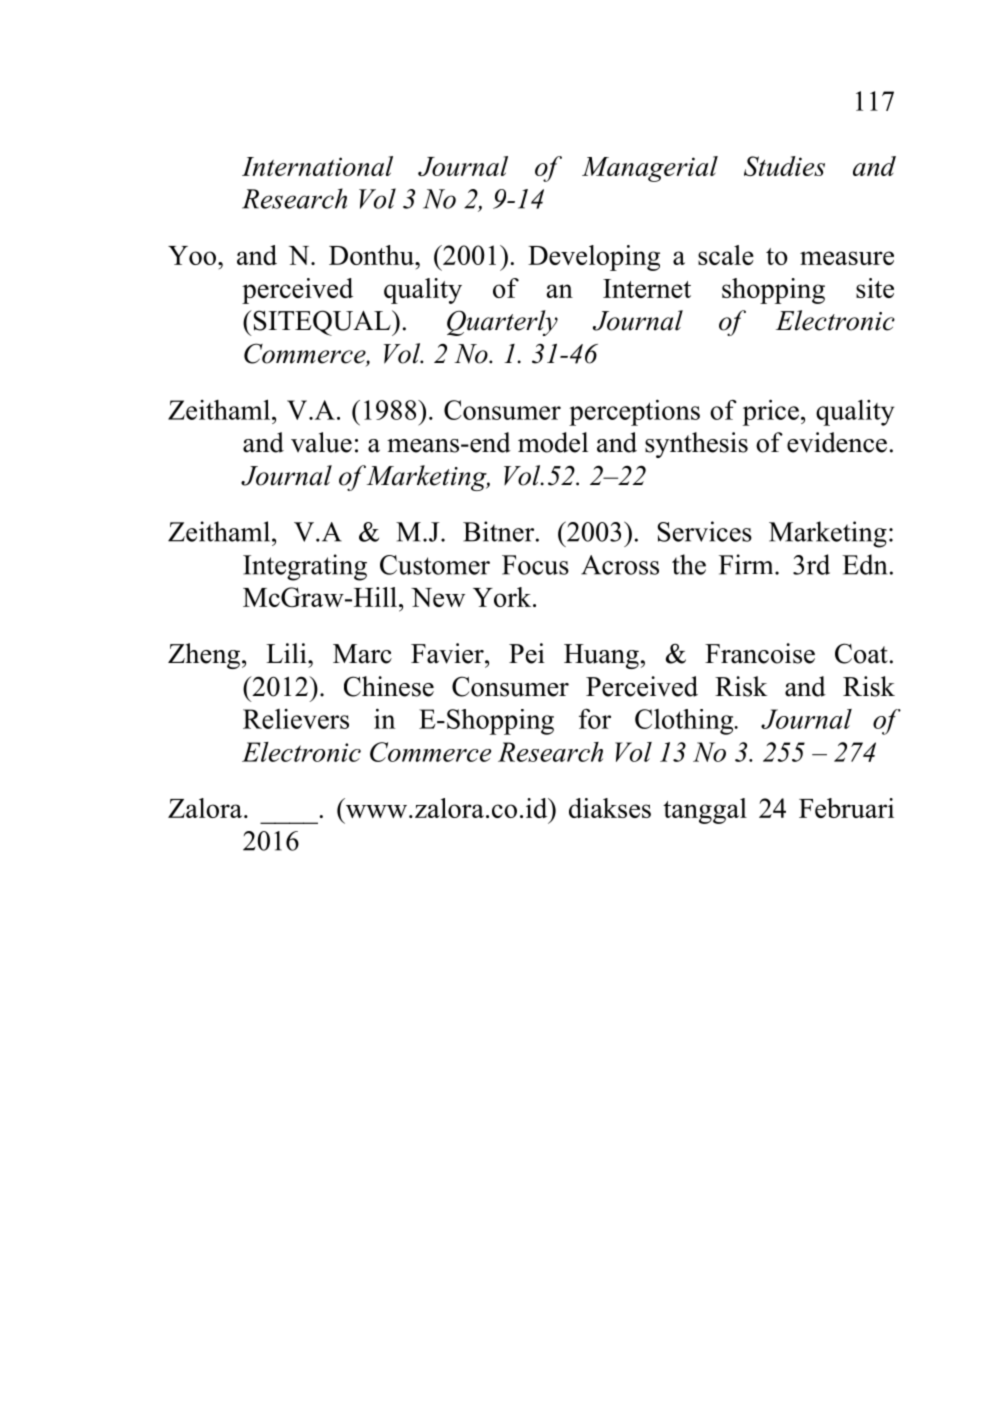  What do you see at coordinates (535, 565) in the screenshot?
I see `Focus` at bounding box center [535, 565].
